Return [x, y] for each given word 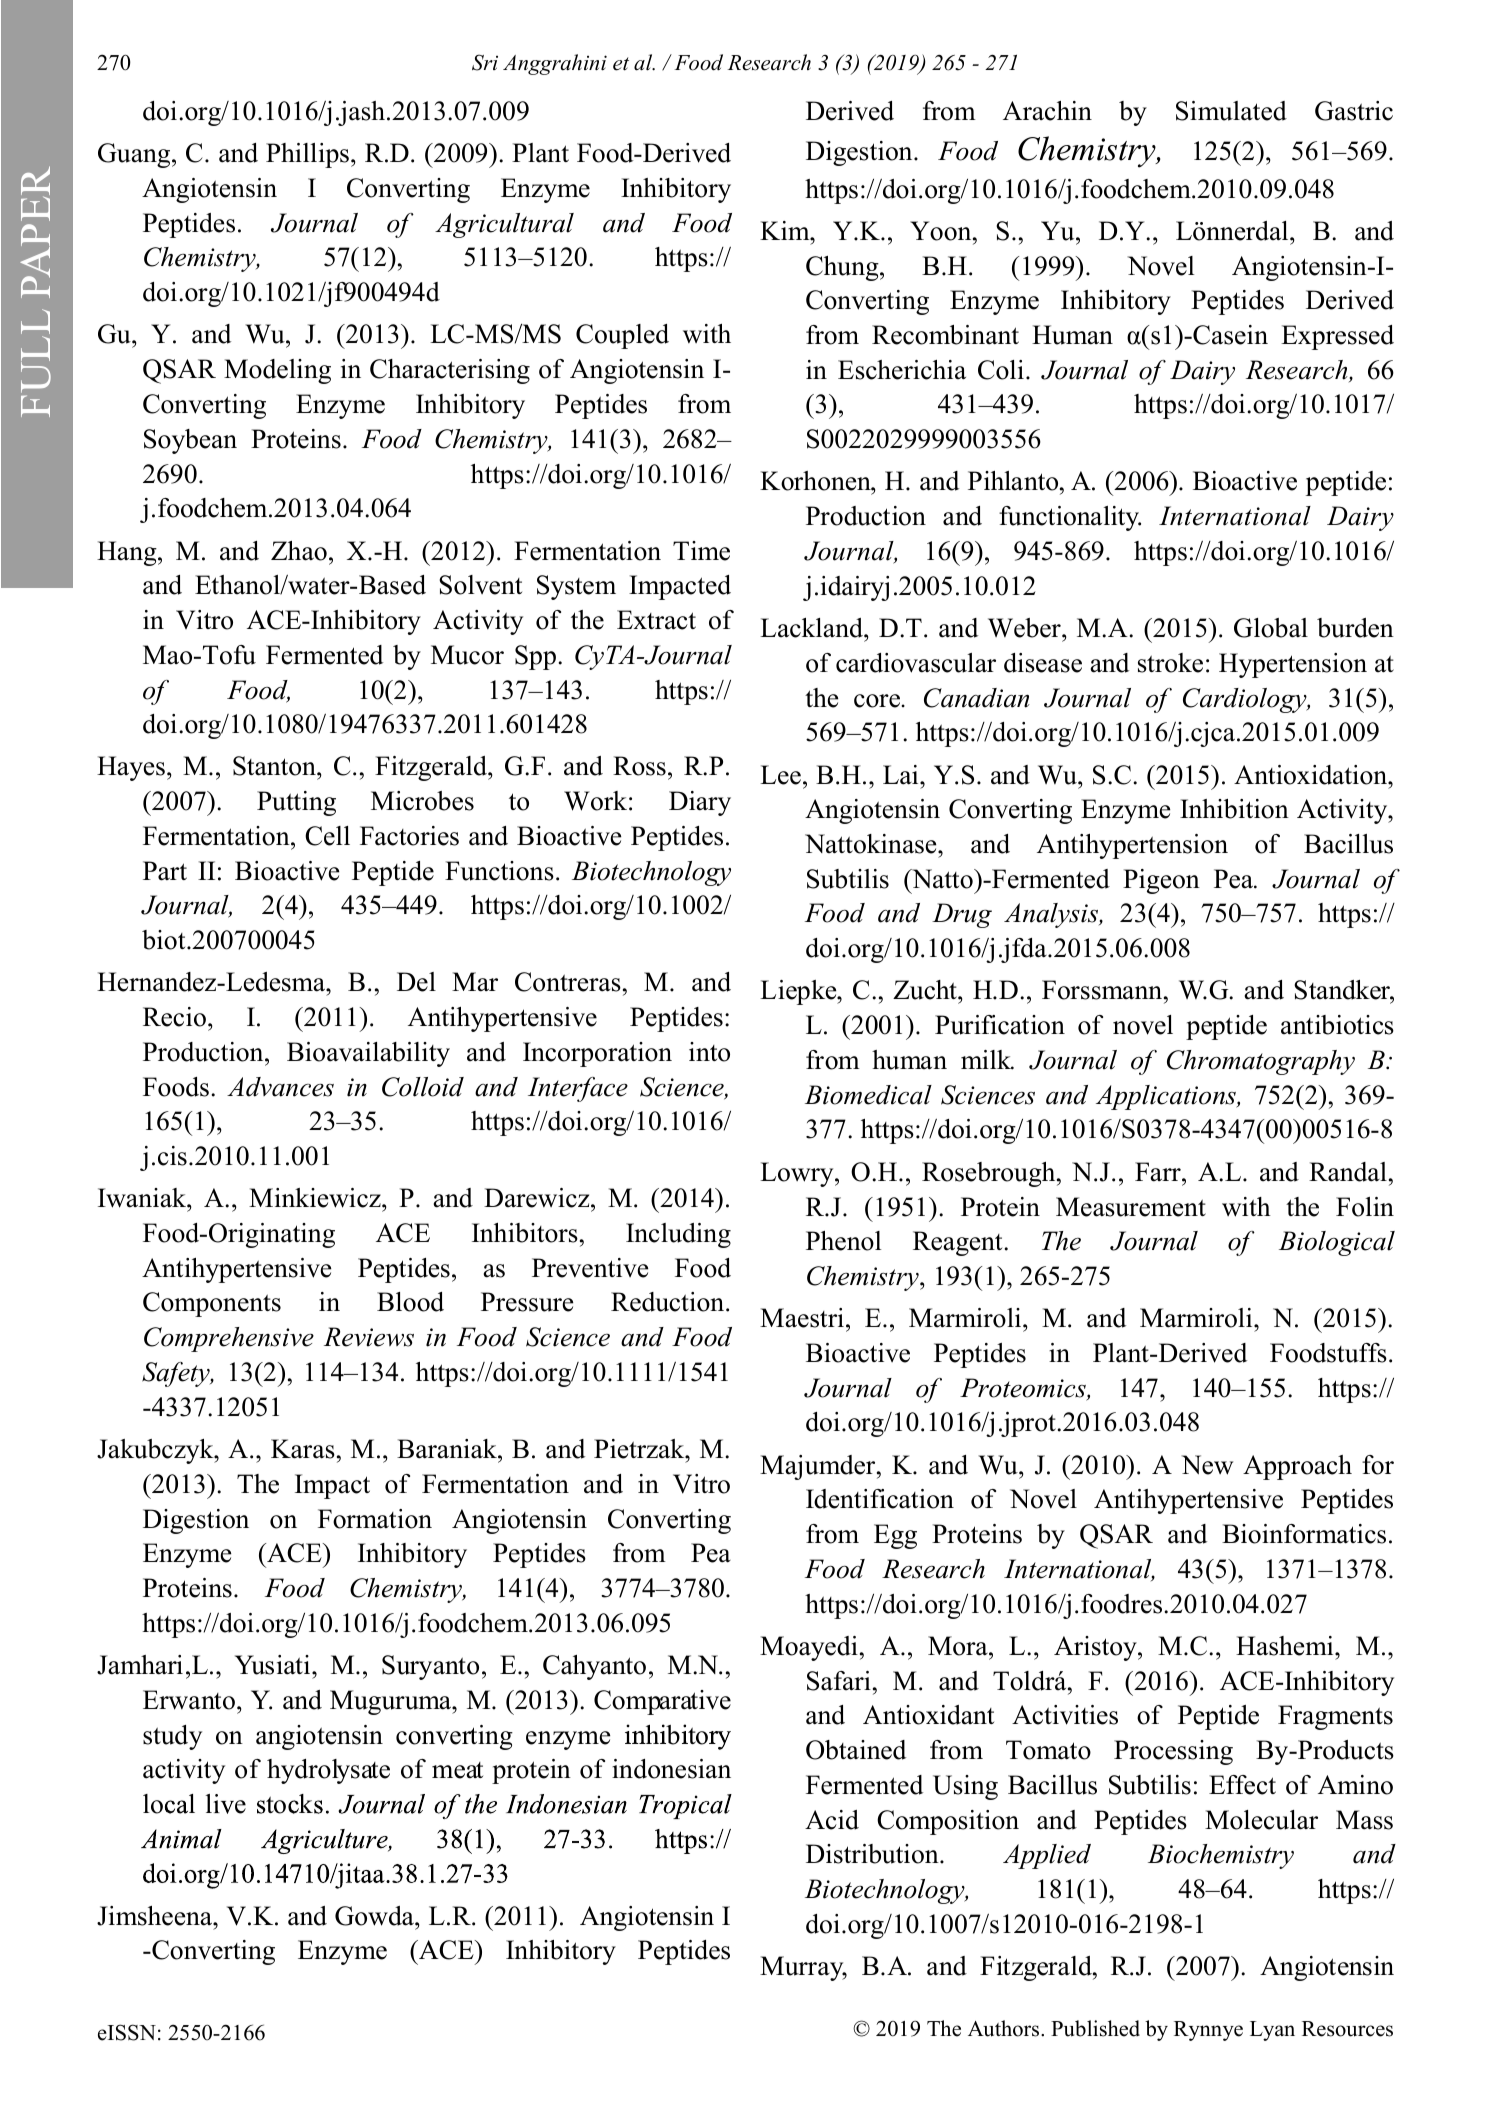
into [709, 1052]
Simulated [1231, 111]
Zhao [299, 551]
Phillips [307, 155]
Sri [485, 62]
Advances [280, 1087]
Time [701, 551]
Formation [375, 1519]
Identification [880, 1499]
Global [1271, 628]
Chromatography [1261, 1062]
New [1207, 1465]
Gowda [375, 1916]
